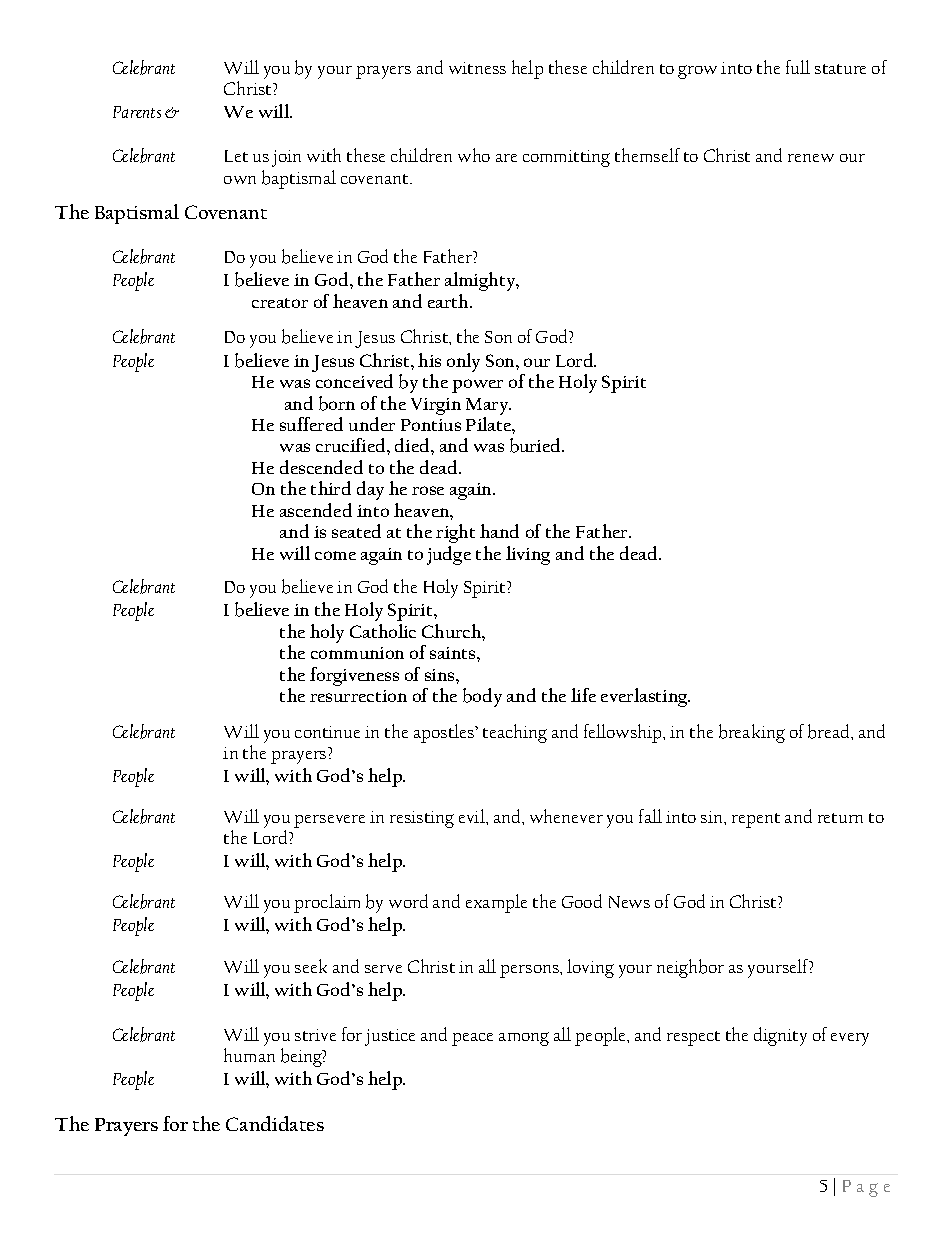  I want to click on evil, so click(473, 816).
